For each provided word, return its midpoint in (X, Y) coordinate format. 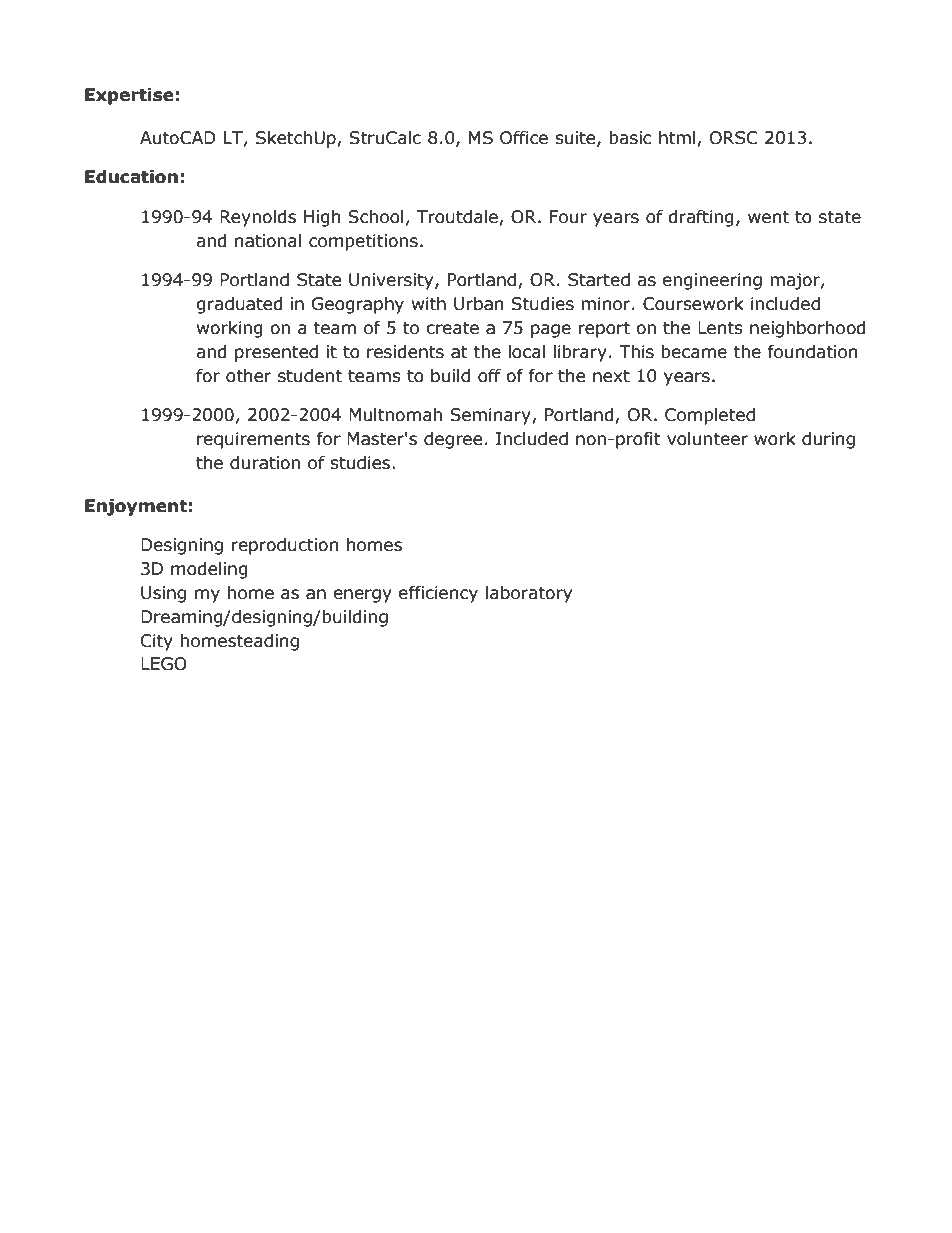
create (452, 328)
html (677, 138)
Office (524, 138)
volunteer (707, 439)
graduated (239, 305)
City (157, 642)
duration (265, 463)
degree (453, 440)
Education (131, 177)
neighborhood (808, 329)
